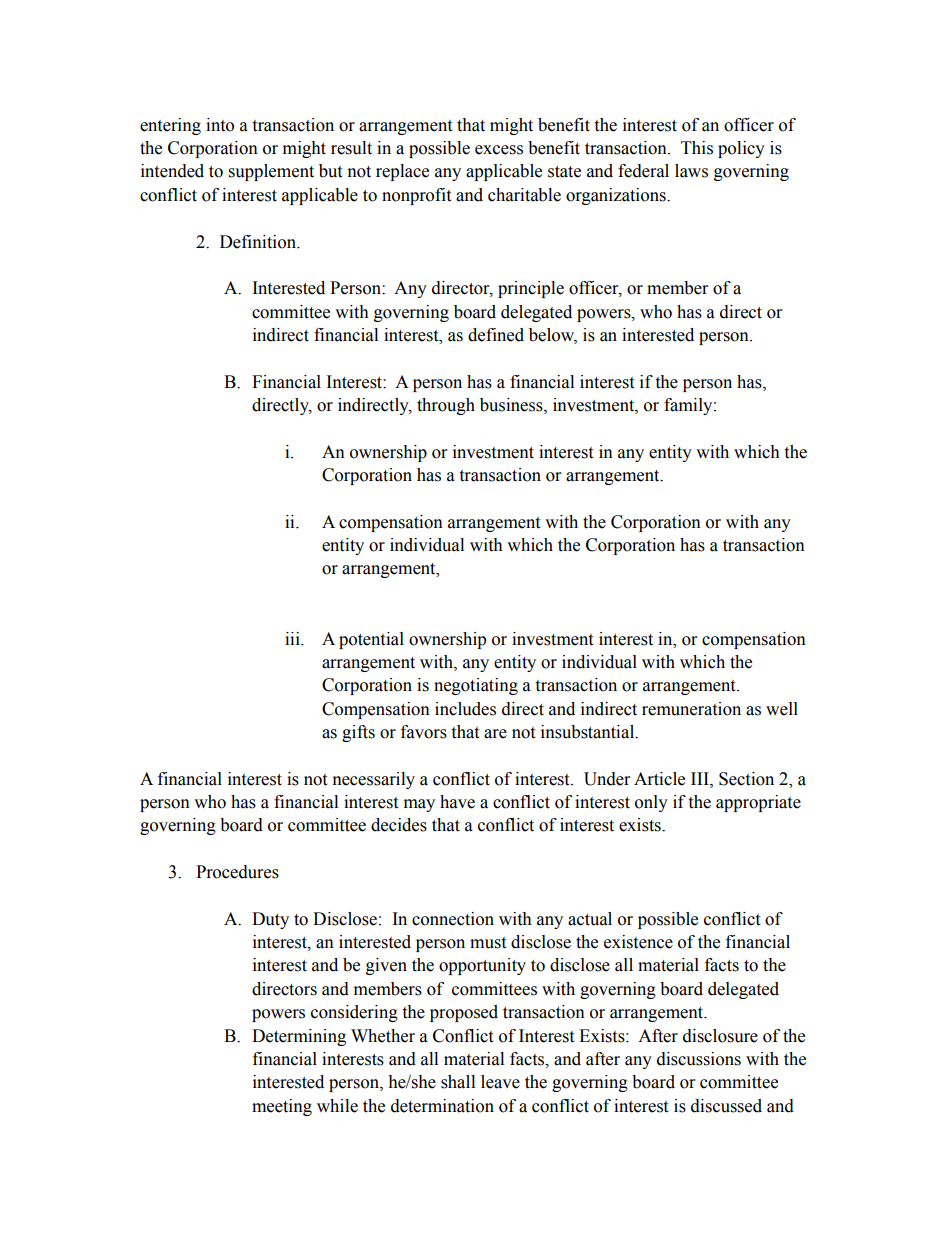 This image has height=1233, width=952. I want to click on negotiating, so click(476, 686).
